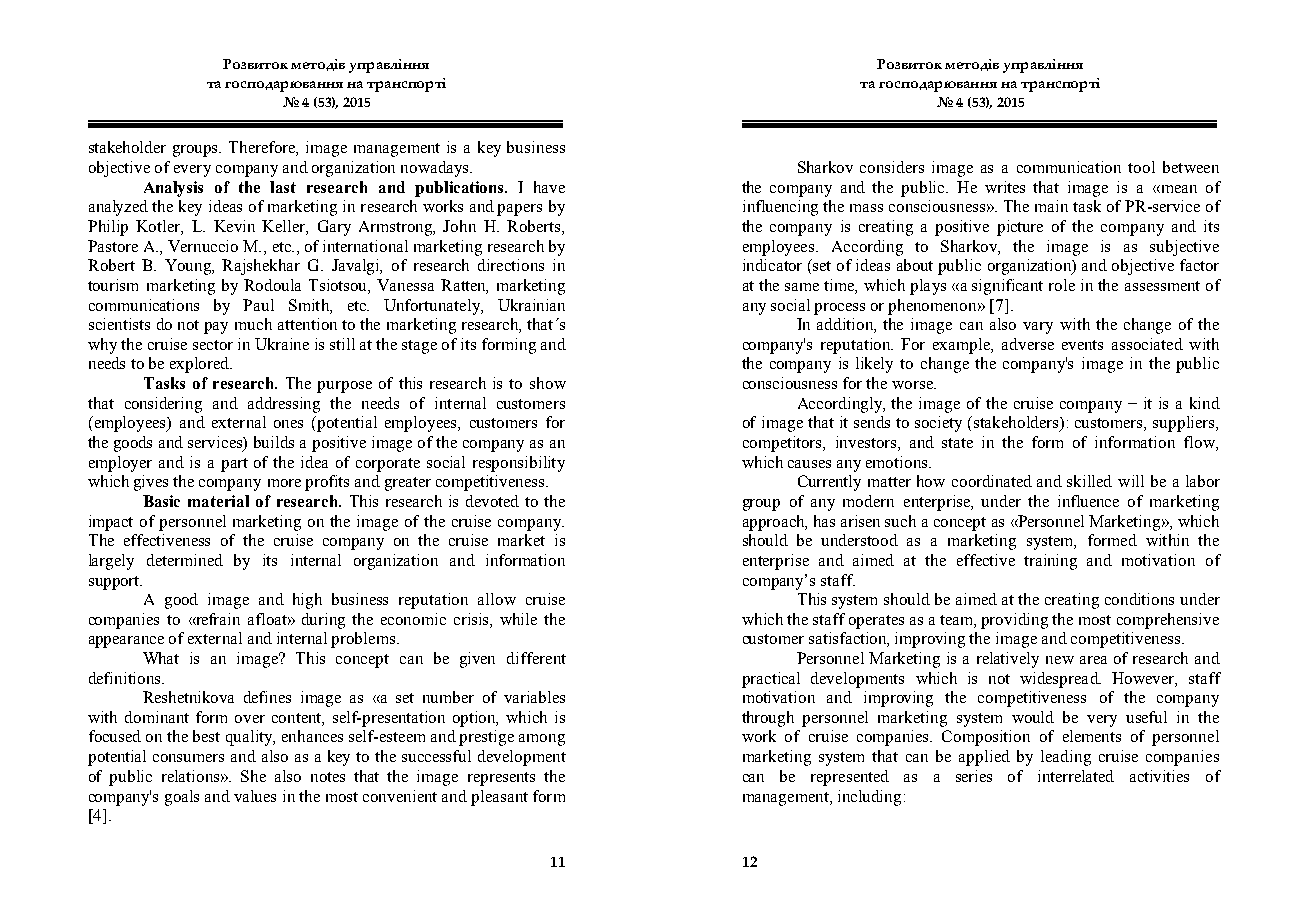 The image size is (1308, 924). Describe the element at coordinates (1141, 167) in the screenshot. I see `tool` at that location.
